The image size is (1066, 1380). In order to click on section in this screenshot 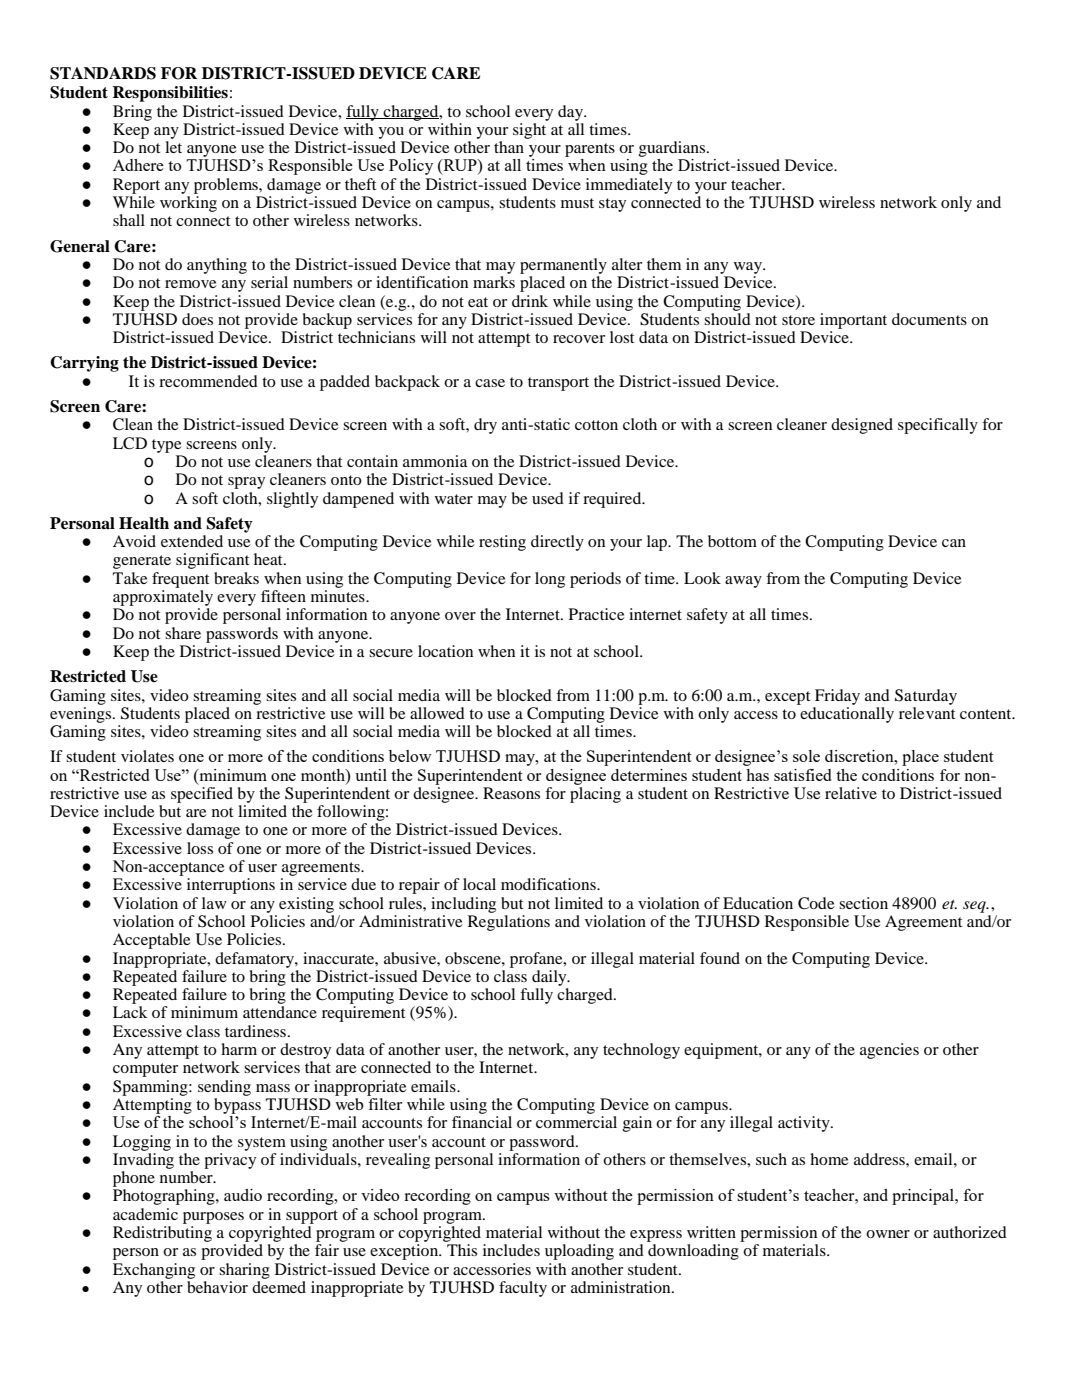, I will do `click(863, 903)`.
